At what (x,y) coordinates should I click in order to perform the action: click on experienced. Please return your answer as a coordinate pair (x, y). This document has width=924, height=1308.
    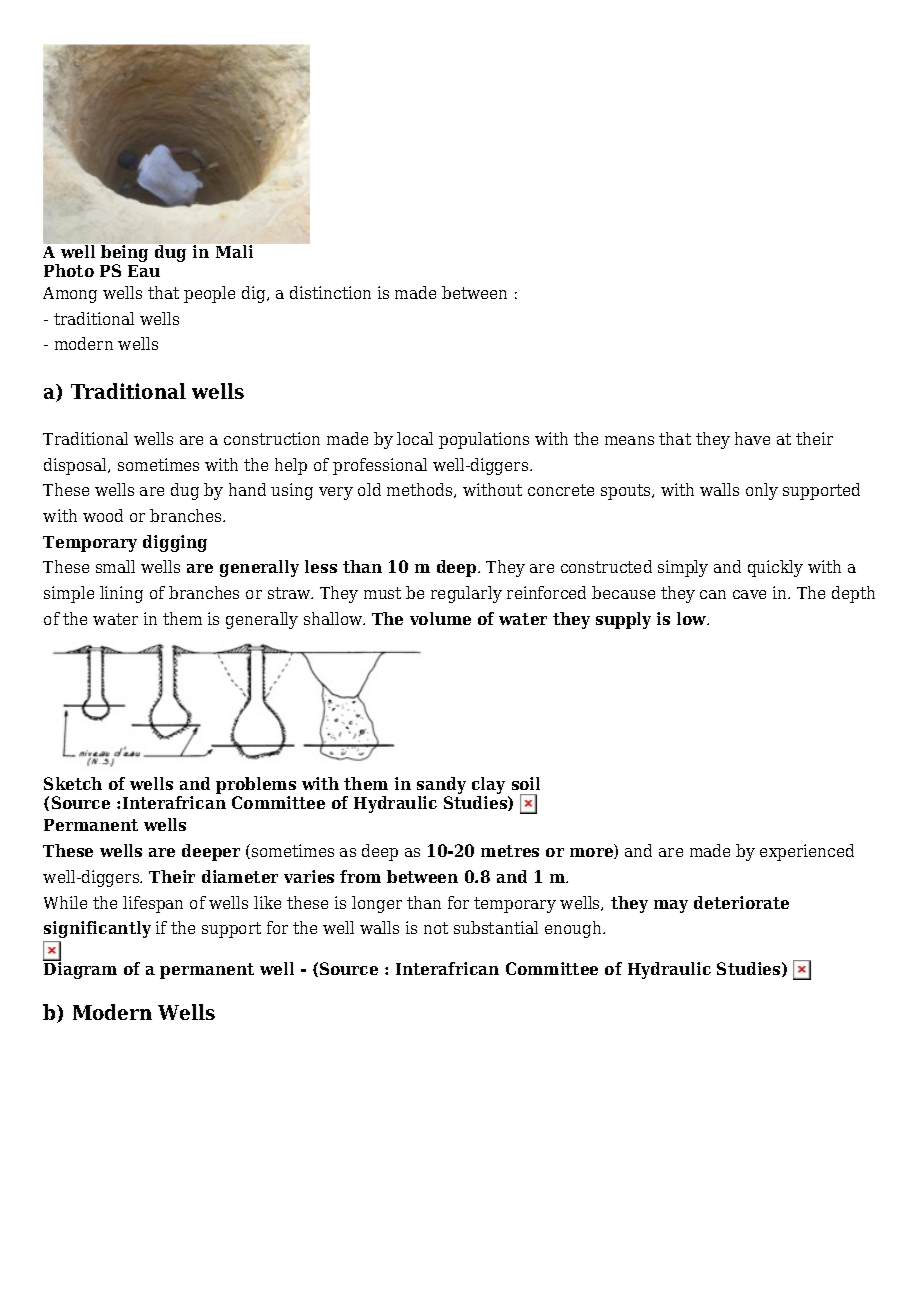
    Looking at the image, I should click on (807, 852).
